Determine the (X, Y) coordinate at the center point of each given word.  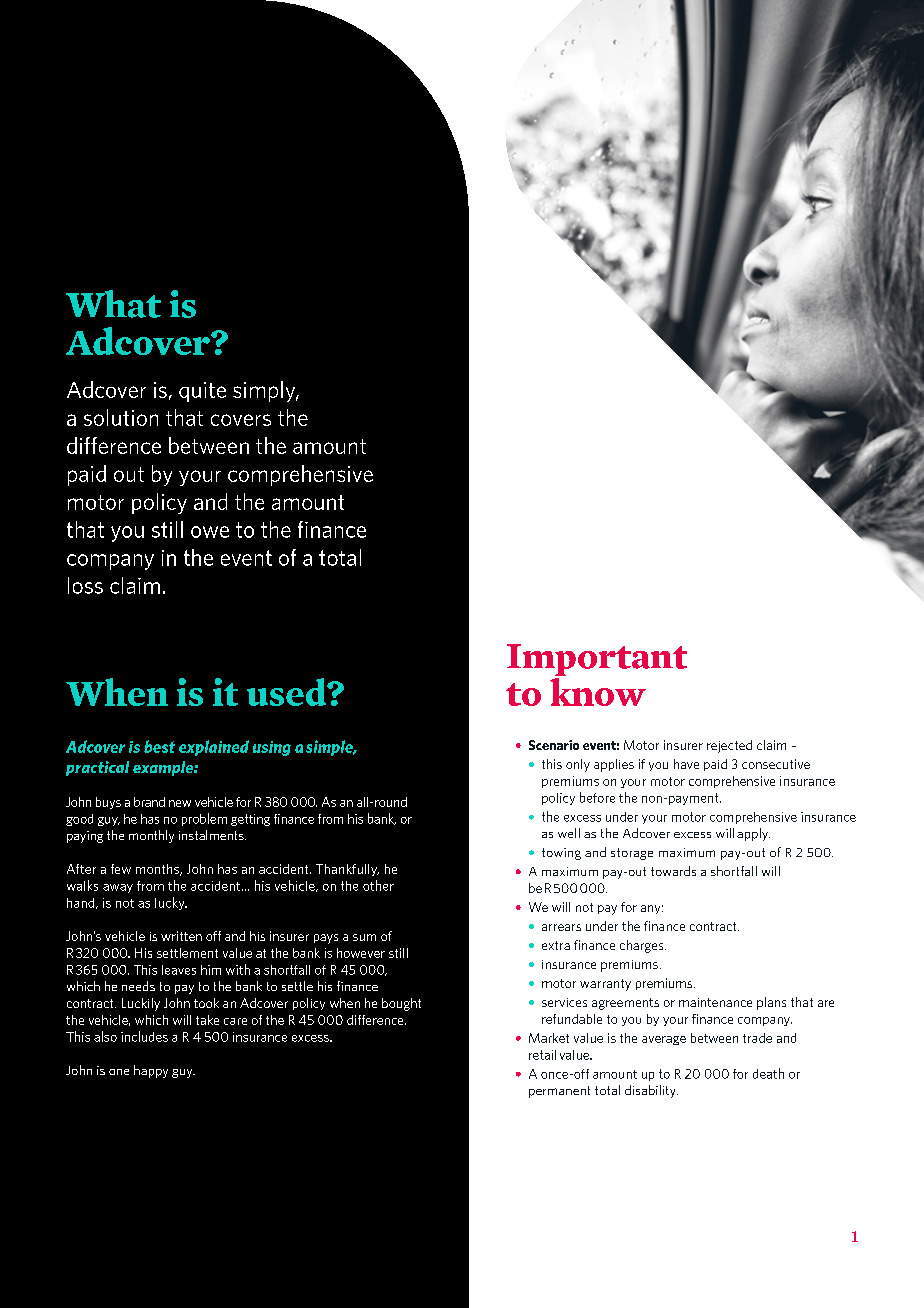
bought (401, 1004)
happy (151, 1071)
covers (241, 420)
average (664, 1040)
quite (202, 392)
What (113, 304)
